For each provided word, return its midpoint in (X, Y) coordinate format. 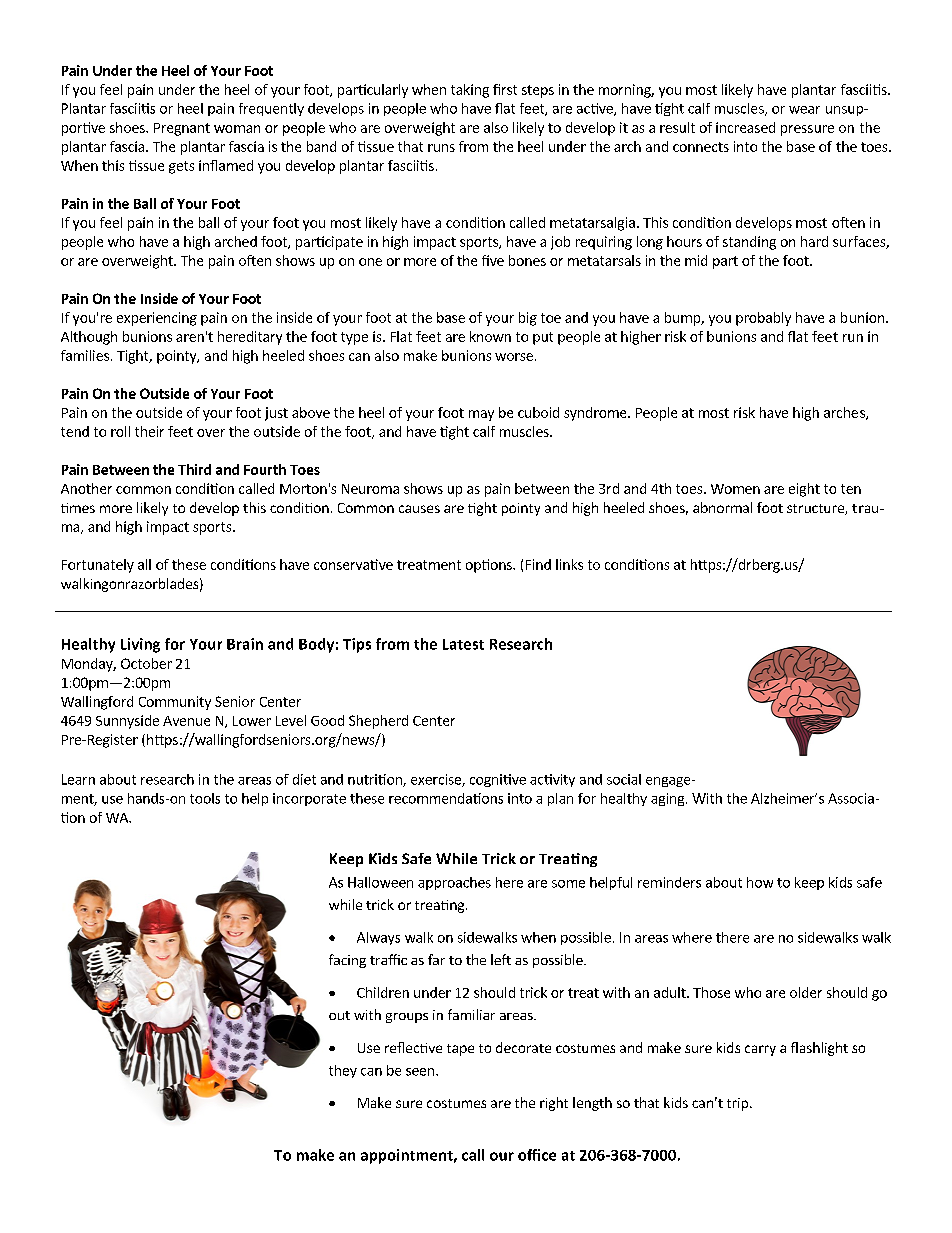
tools (205, 798)
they (343, 1071)
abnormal (722, 507)
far (436, 959)
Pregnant (182, 129)
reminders (669, 882)
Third (194, 469)
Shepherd (378, 722)
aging (669, 799)
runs (441, 148)
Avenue (186, 721)
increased (745, 127)
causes (419, 509)
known (490, 336)
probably (763, 319)
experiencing (157, 319)
